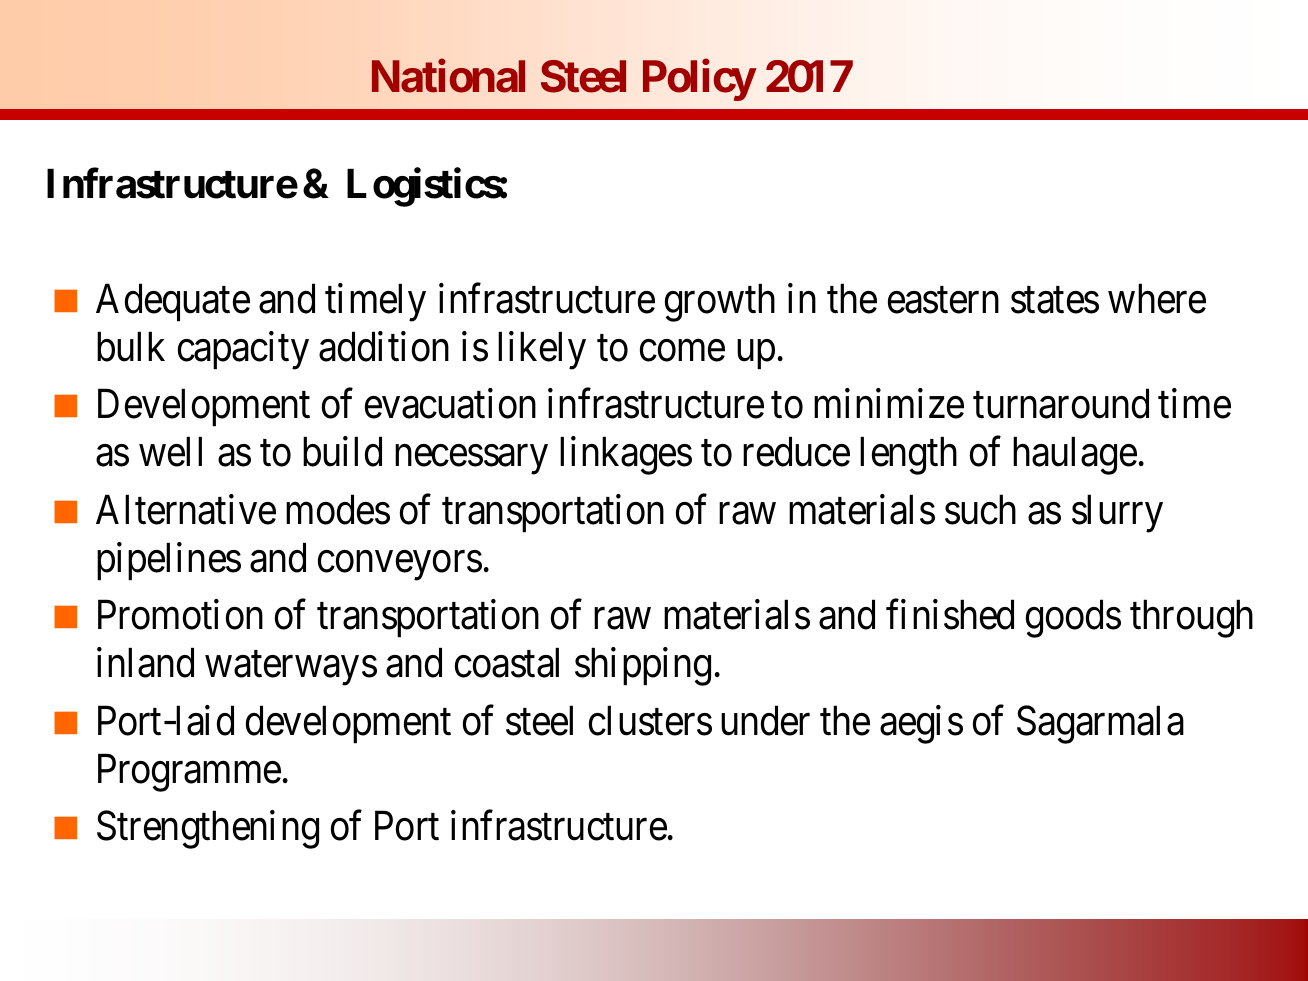 The width and height of the image is (1308, 981). Describe the element at coordinates (243, 350) in the image. I see `capacity` at that location.
